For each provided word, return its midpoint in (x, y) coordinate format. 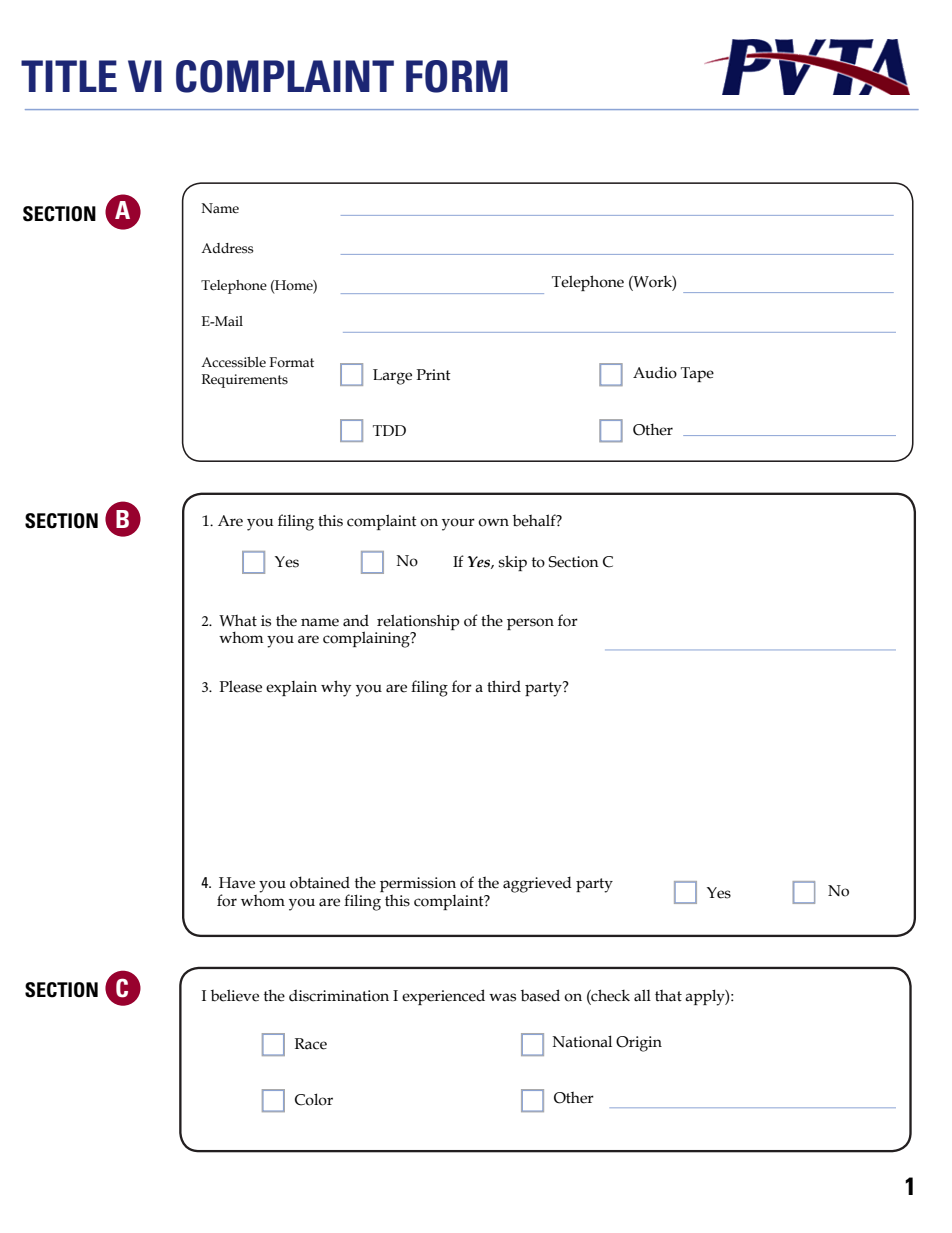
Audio (655, 372)
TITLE (69, 76)
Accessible (233, 362)
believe (235, 995)
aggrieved (537, 884)
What (238, 621)
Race (311, 1044)
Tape (697, 374)
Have (237, 883)
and (356, 620)
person (530, 624)
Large (392, 377)
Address (227, 248)
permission (418, 884)
